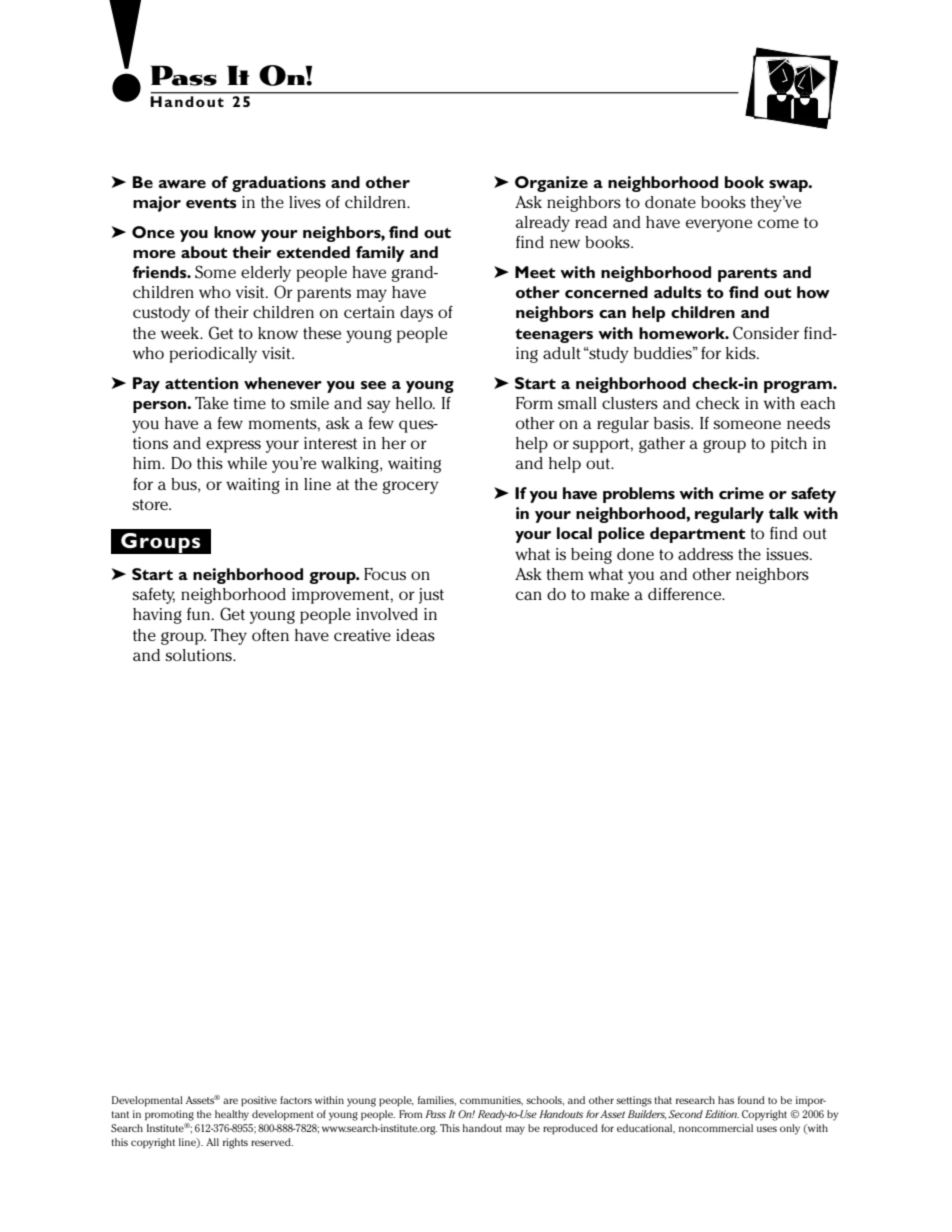 The height and width of the image is (1232, 952). Describe the element at coordinates (232, 1115) in the image. I see `healthy` at that location.
